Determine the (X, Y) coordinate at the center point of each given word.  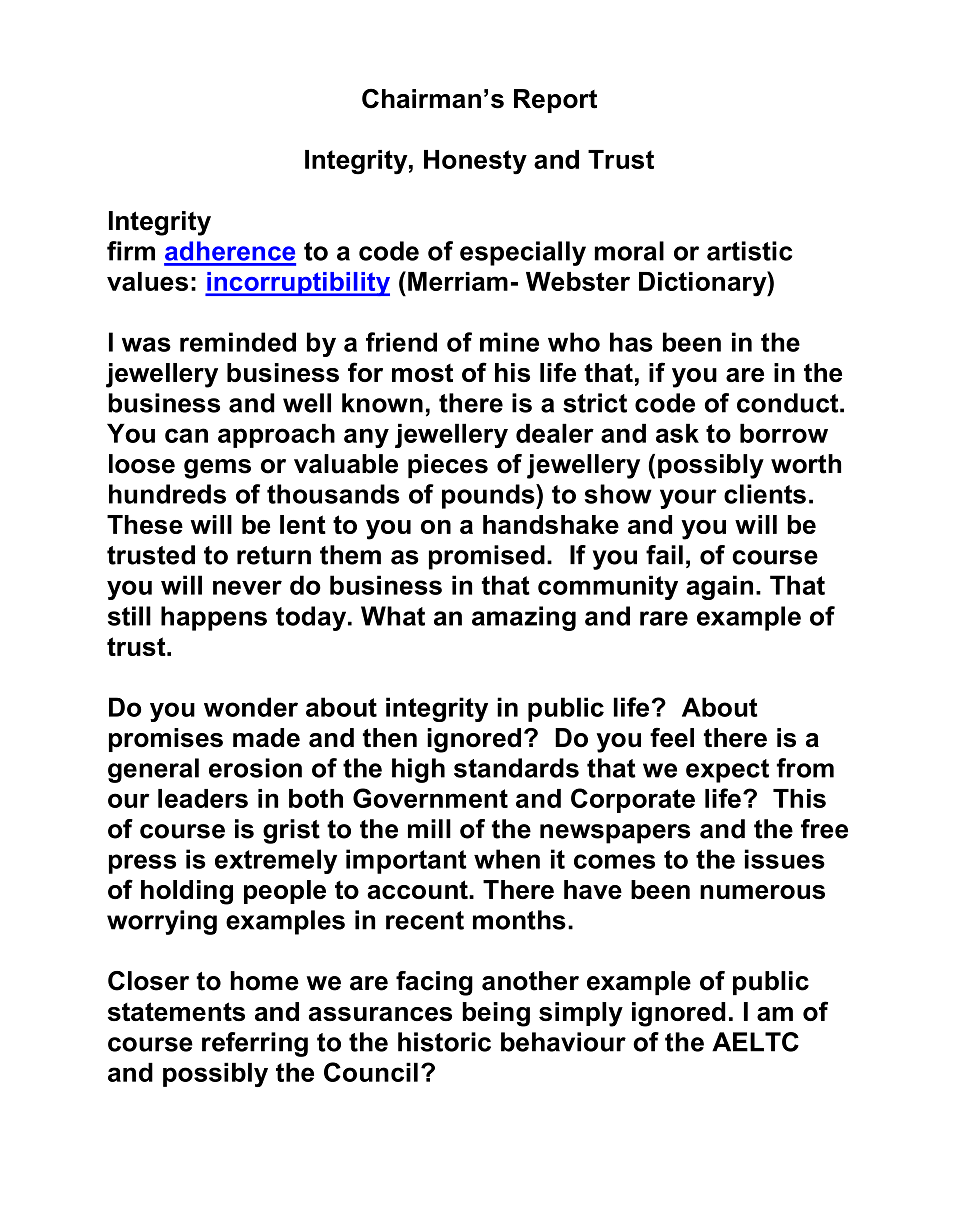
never (247, 587)
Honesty (475, 162)
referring (255, 1044)
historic (444, 1042)
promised (487, 557)
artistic (749, 251)
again (719, 587)
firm (131, 251)
